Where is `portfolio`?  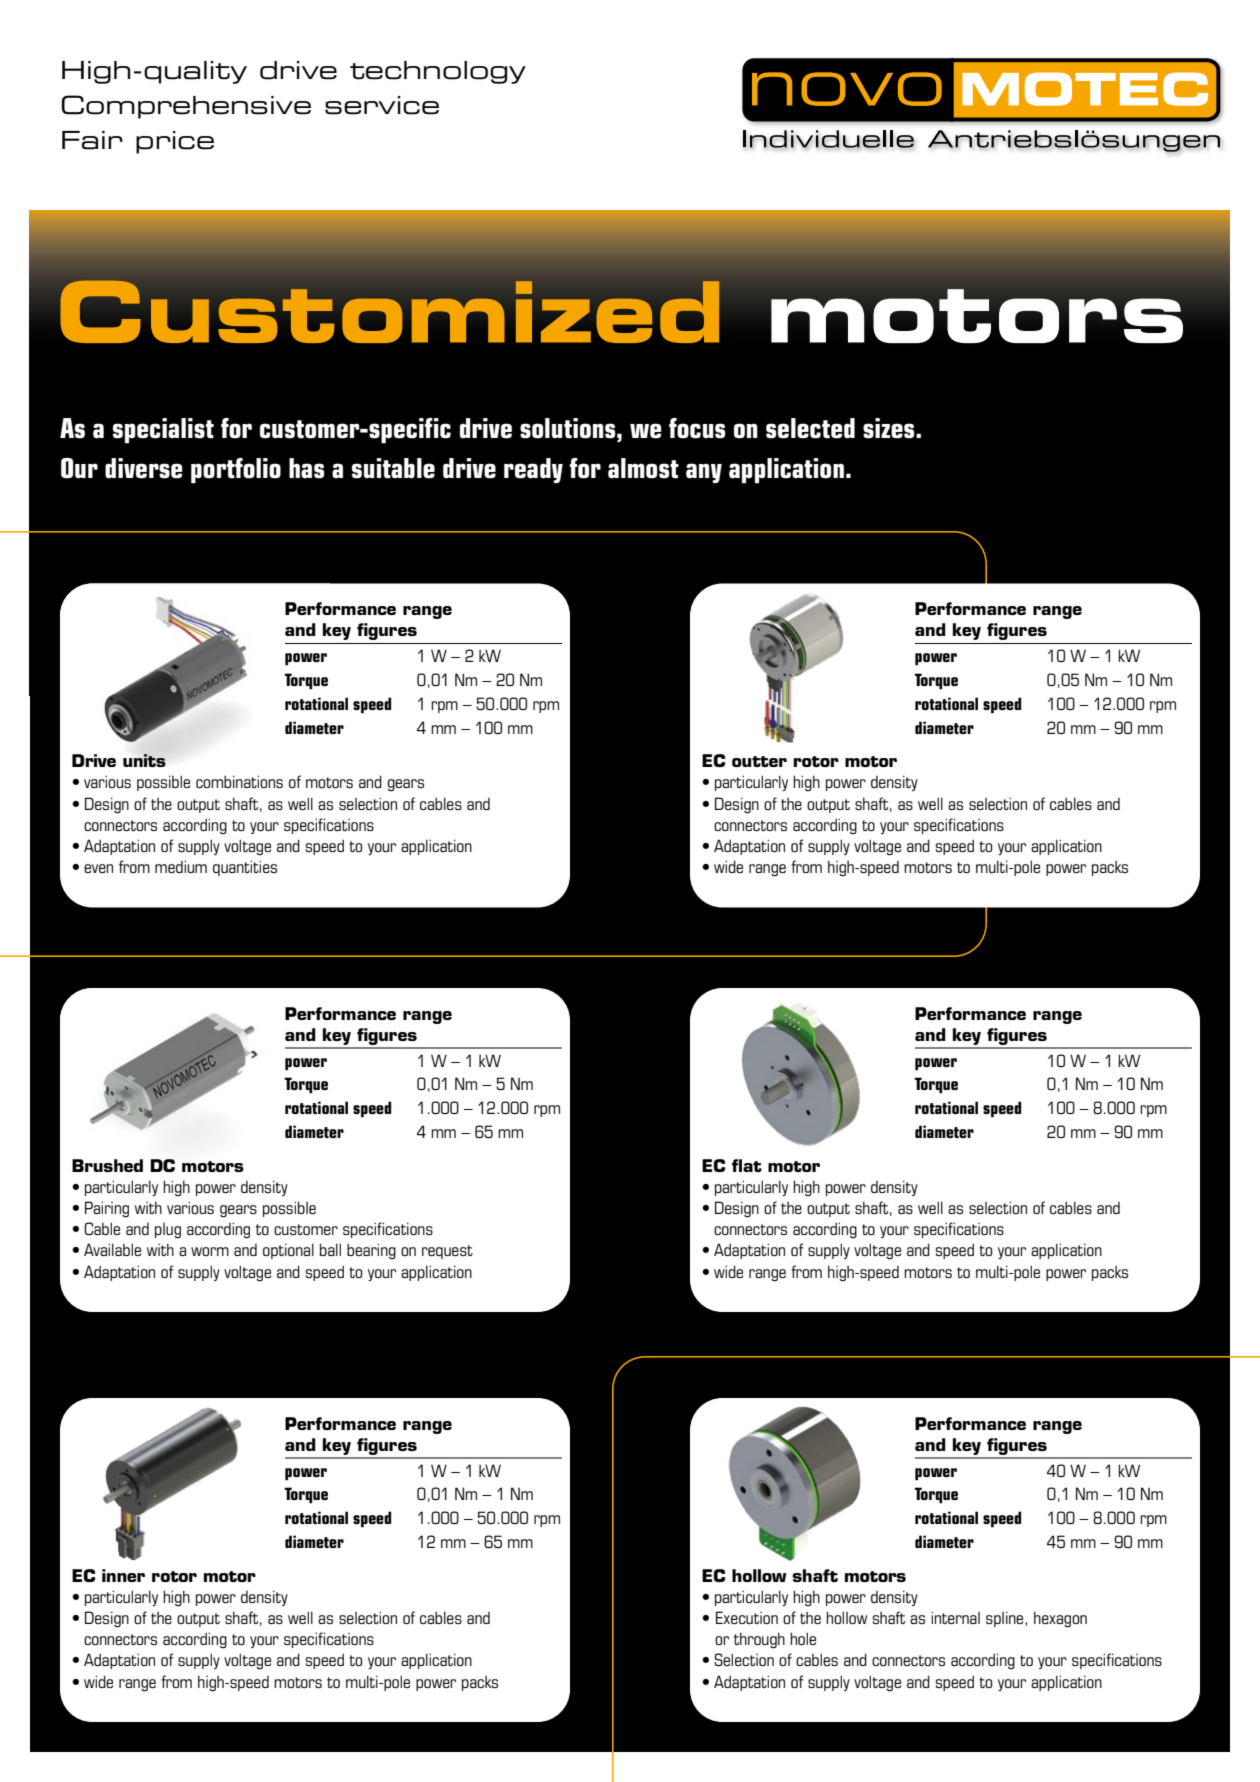 portfolio is located at coordinates (236, 471).
